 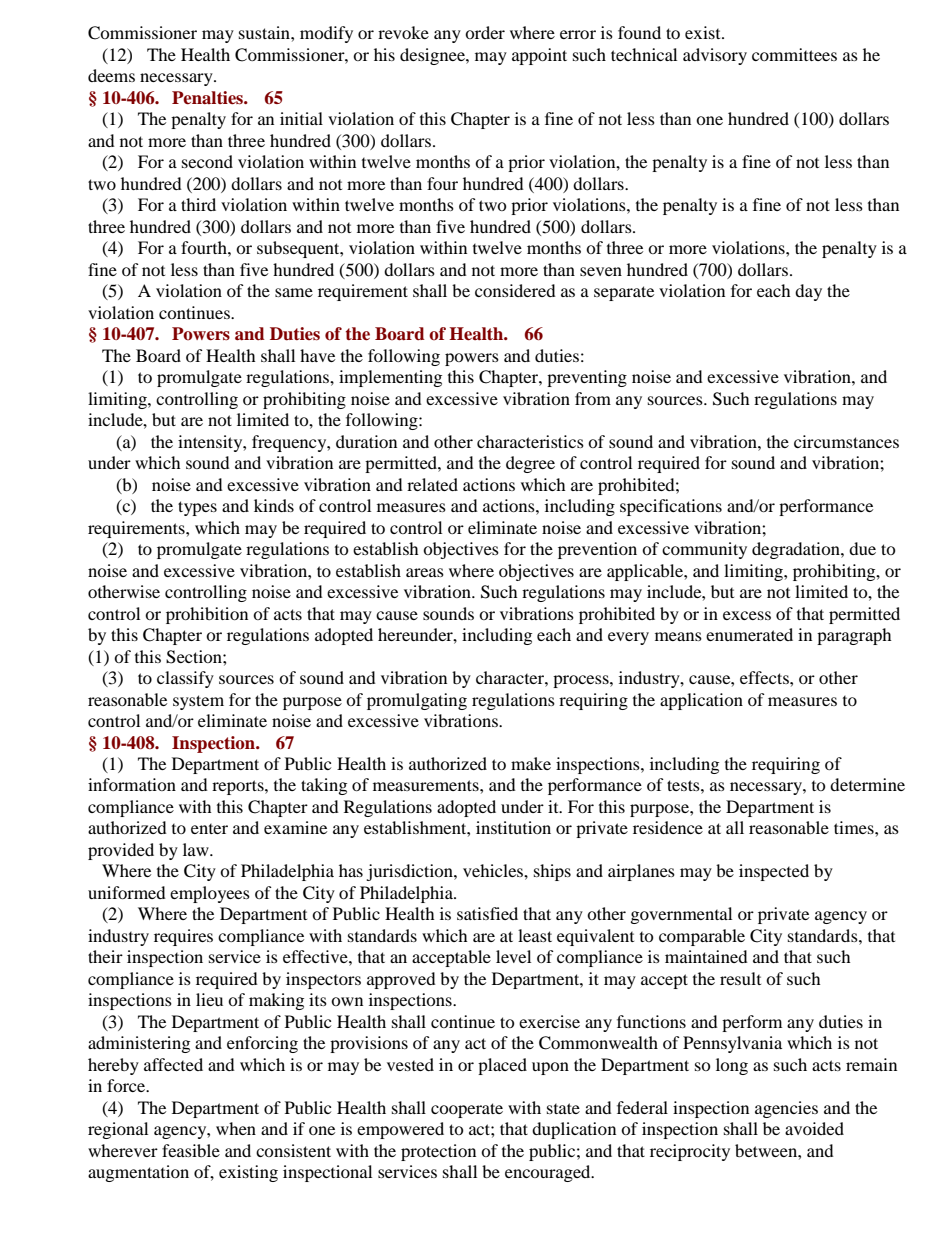 I want to click on cooperate, so click(x=467, y=1110).
